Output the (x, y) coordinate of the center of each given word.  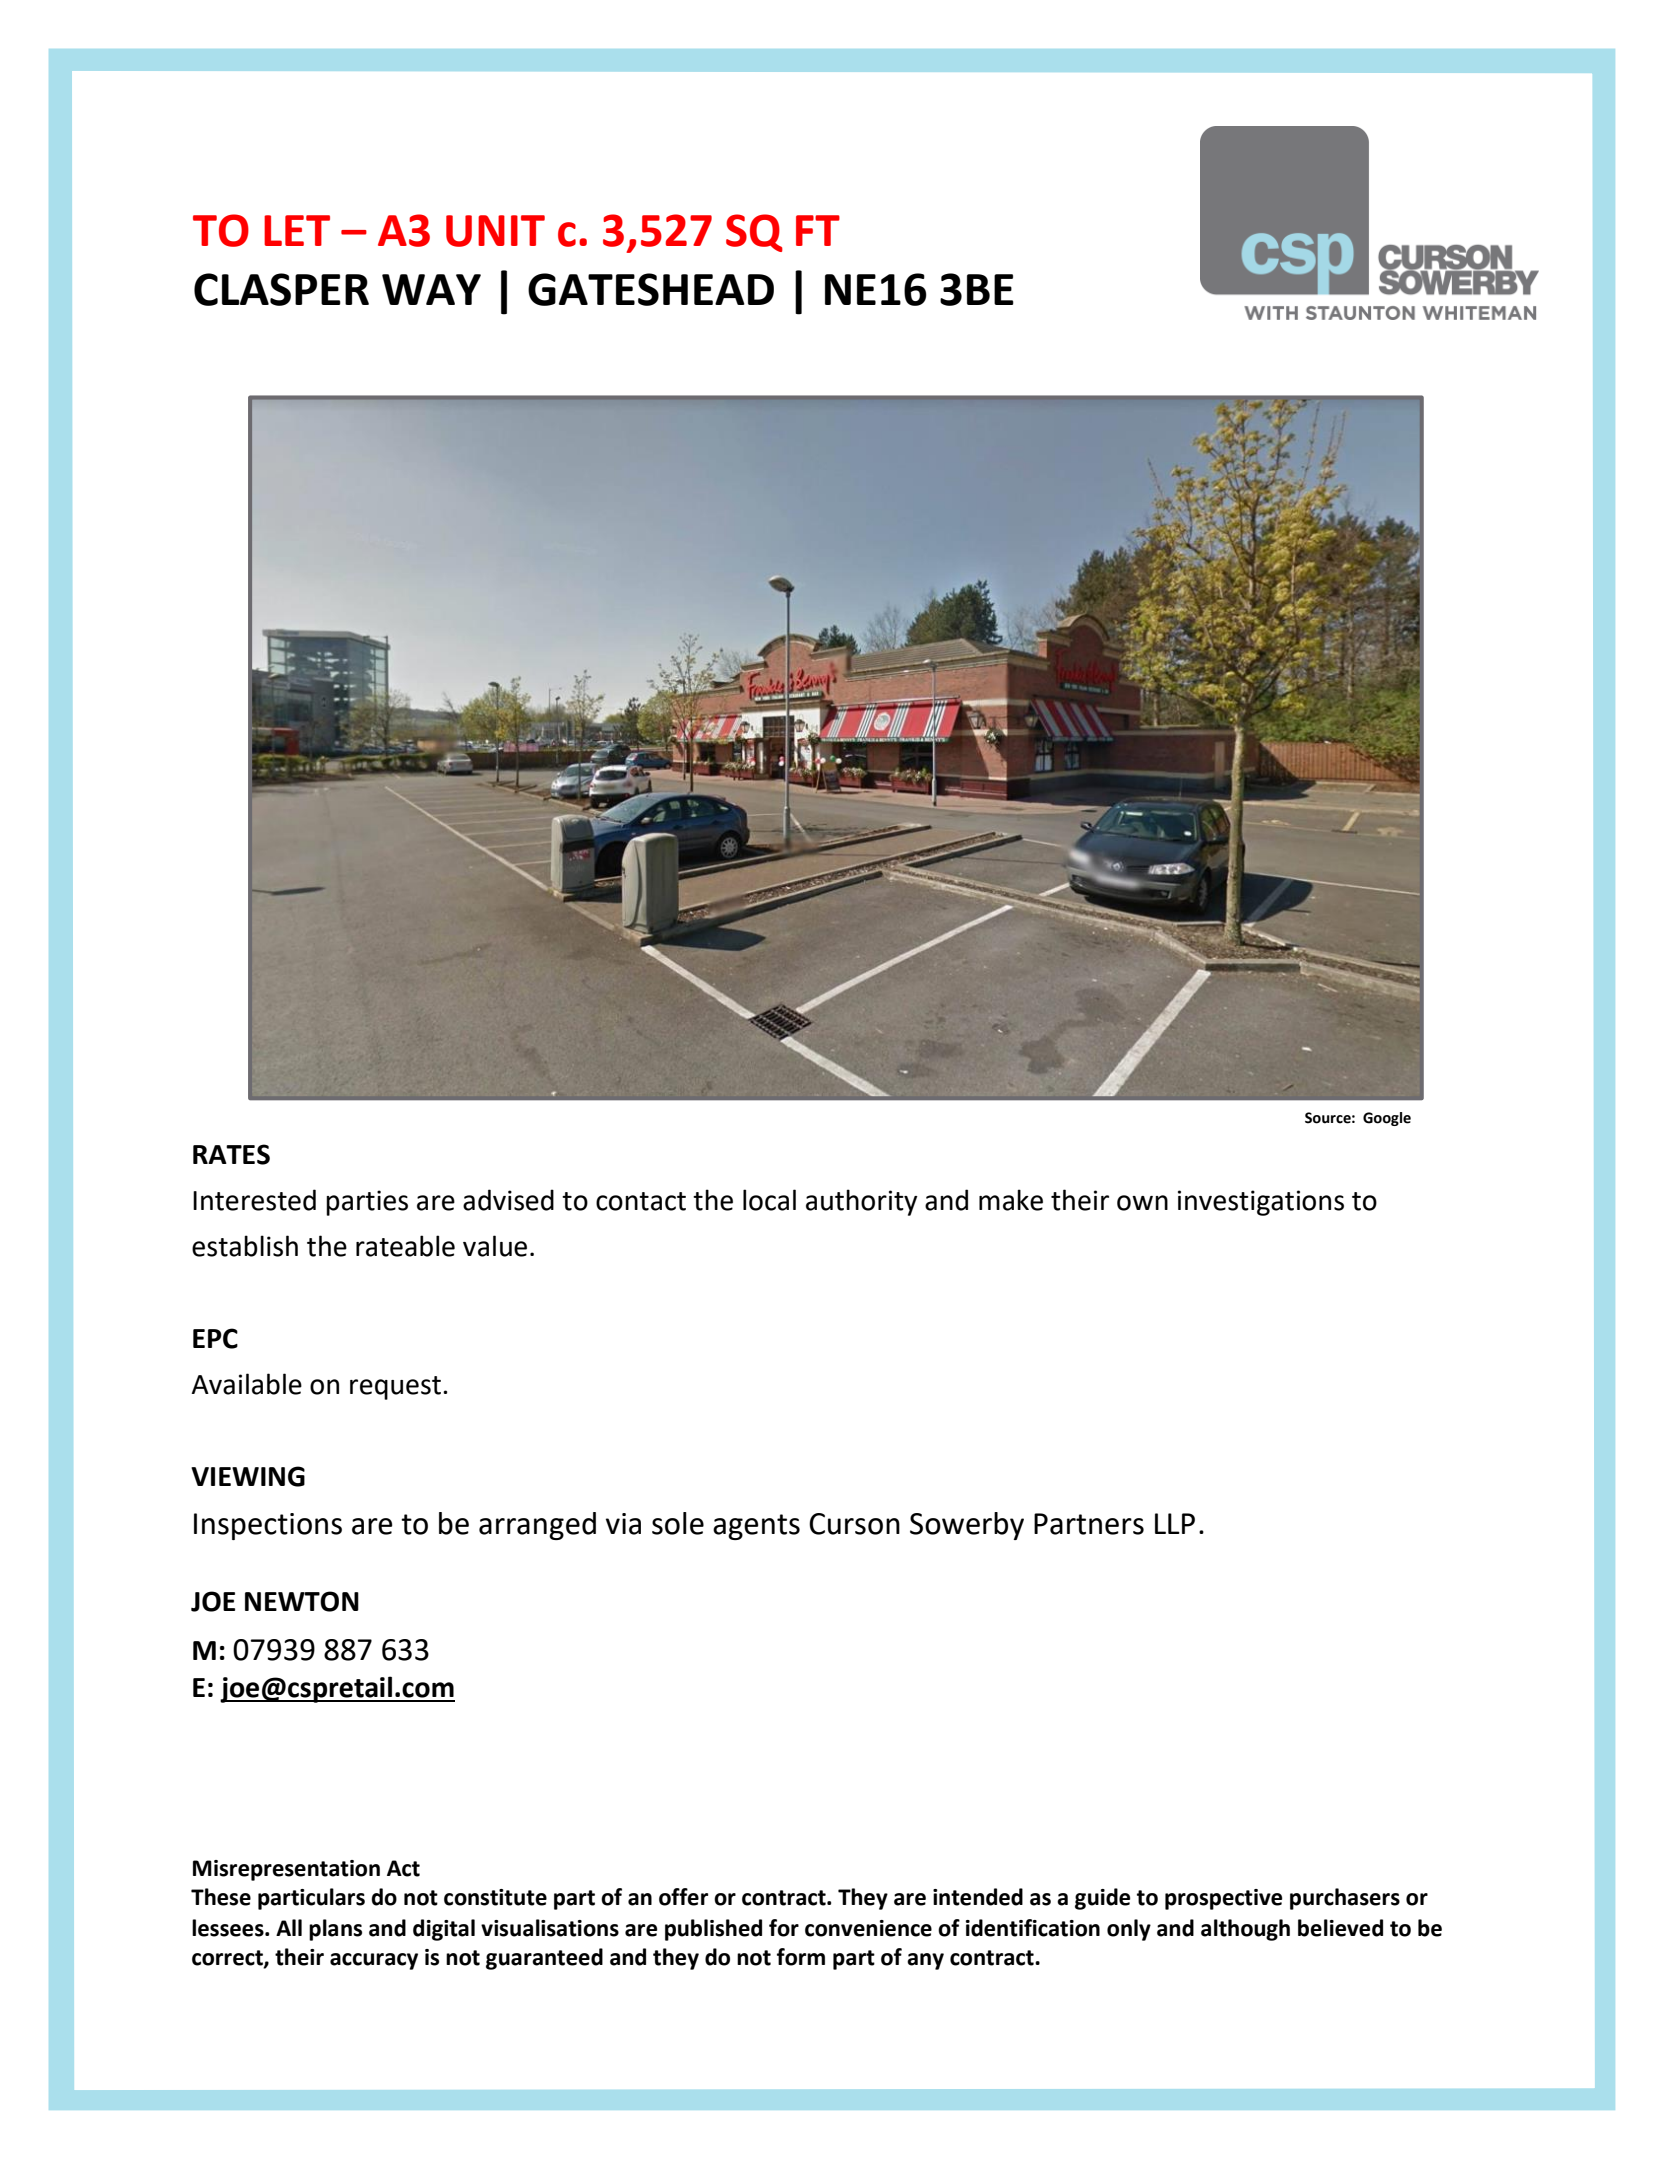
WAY (431, 289)
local (769, 1200)
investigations (1261, 1203)
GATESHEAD (651, 289)
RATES (231, 1154)
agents (756, 1527)
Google (1387, 1119)
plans (335, 1930)
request (395, 1388)
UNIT (495, 231)
